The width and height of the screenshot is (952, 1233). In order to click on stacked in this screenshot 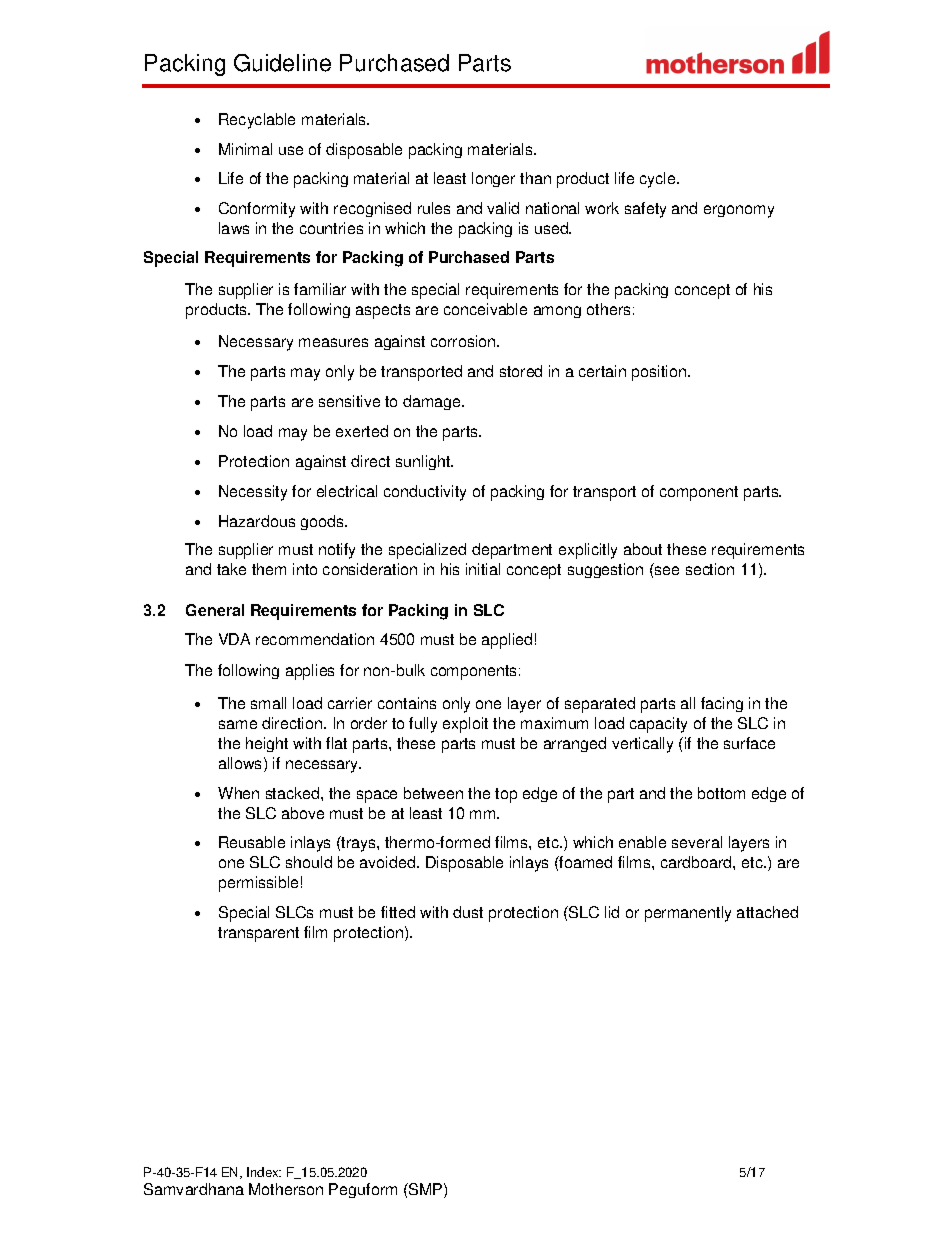, I will do `click(294, 793)`.
